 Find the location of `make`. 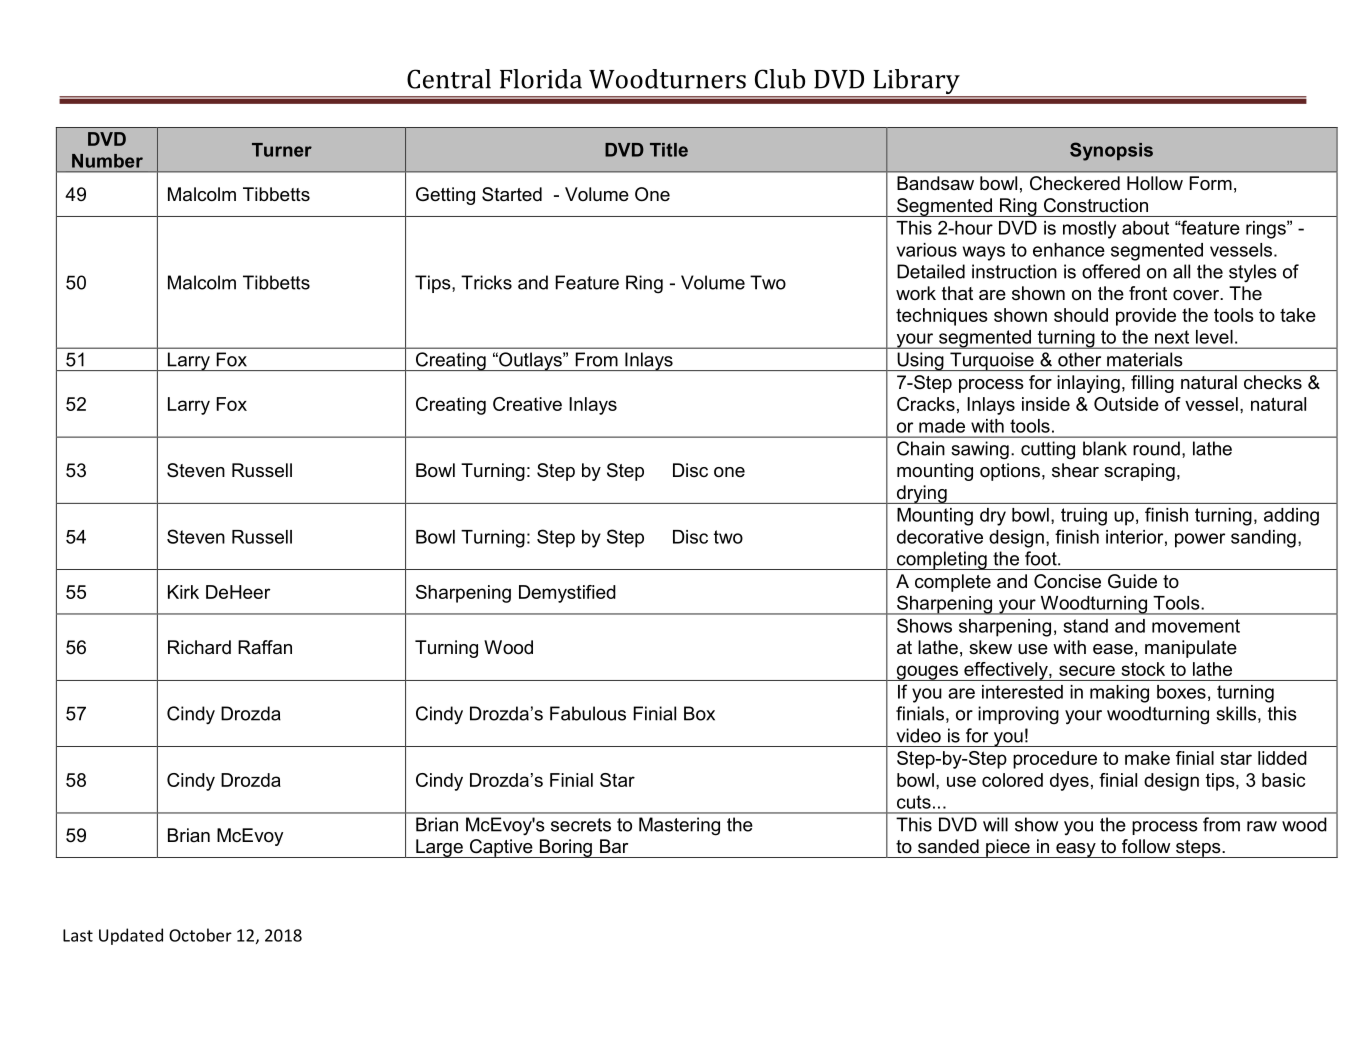

make is located at coordinates (1147, 758).
